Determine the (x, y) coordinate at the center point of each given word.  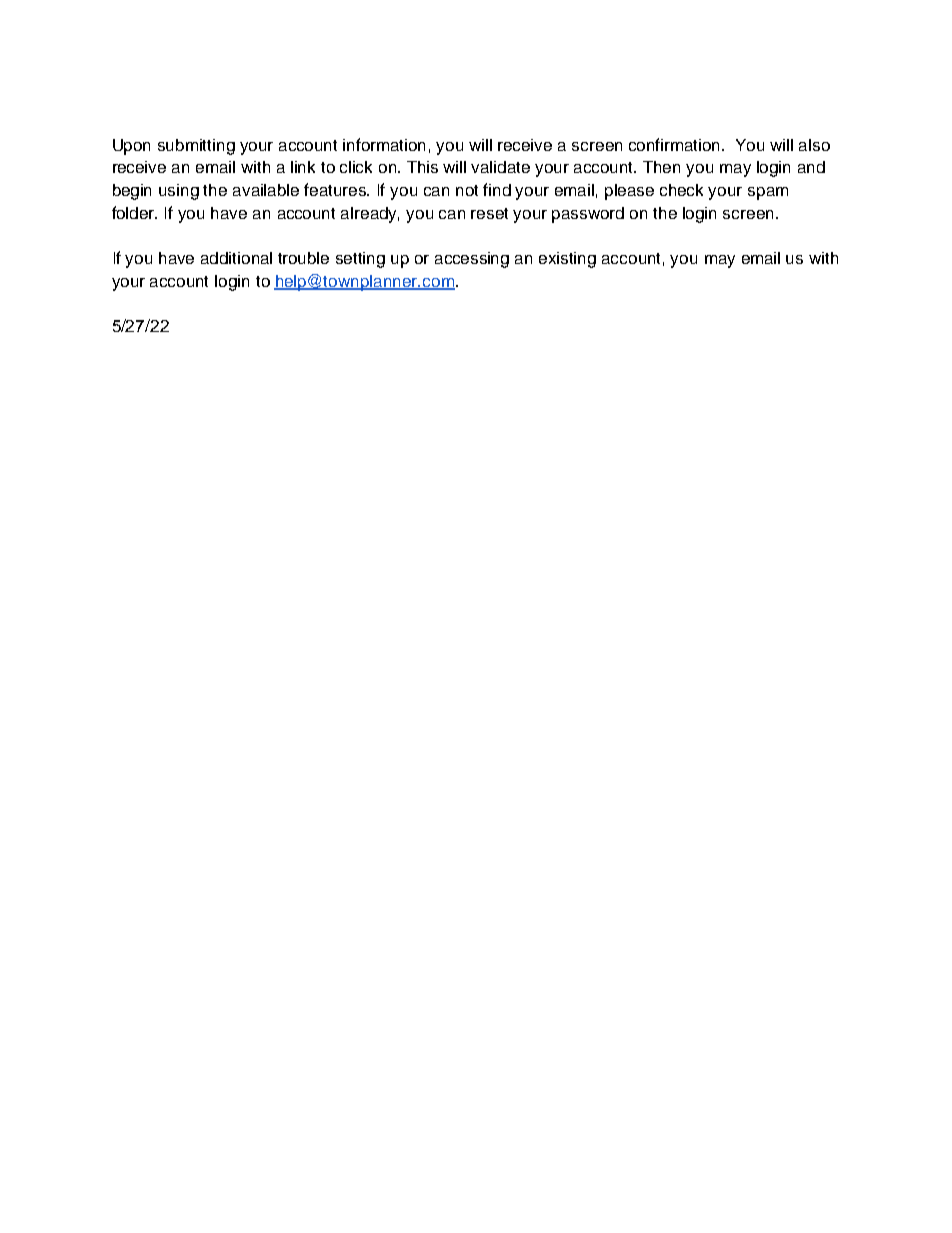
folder (134, 212)
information (384, 144)
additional (236, 258)
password (588, 215)
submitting (196, 147)
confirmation (676, 144)
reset (489, 213)
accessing (472, 260)
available (266, 190)
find (497, 189)
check (681, 190)
